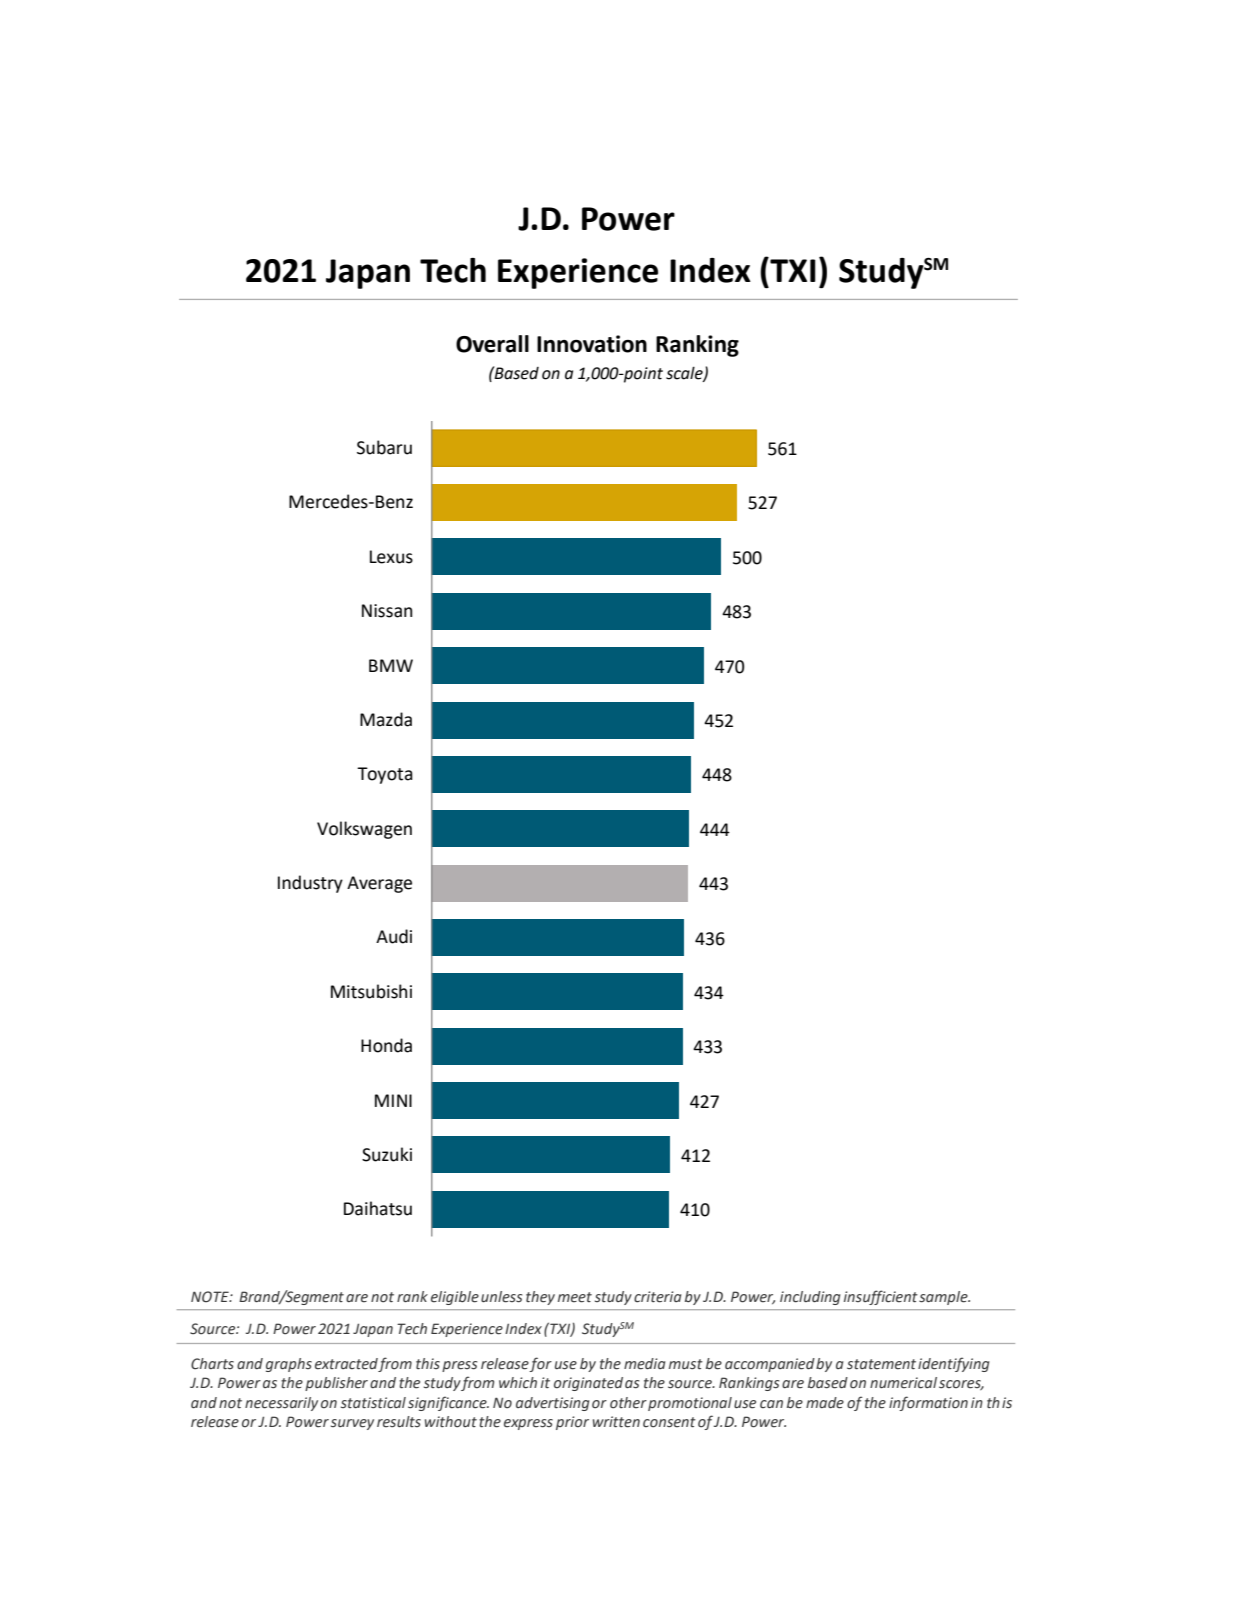 The width and height of the screenshot is (1241, 1606). I want to click on necessarily, so click(281, 1404).
